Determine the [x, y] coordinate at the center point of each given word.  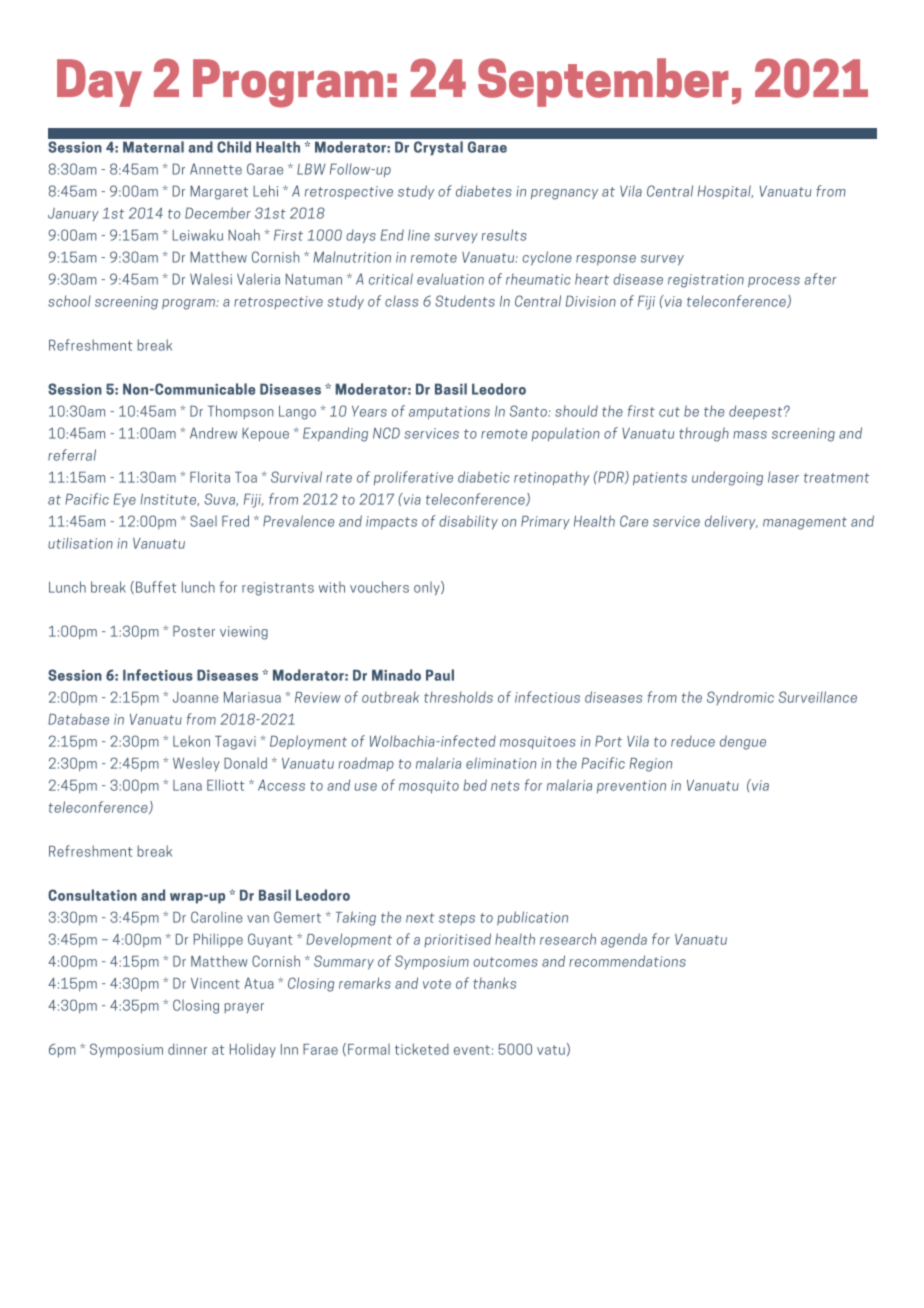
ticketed [422, 1049]
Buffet [156, 587]
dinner [187, 1049]
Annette [216, 169]
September [603, 82]
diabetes [484, 191]
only [428, 588]
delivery [731, 522]
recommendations [627, 961]
